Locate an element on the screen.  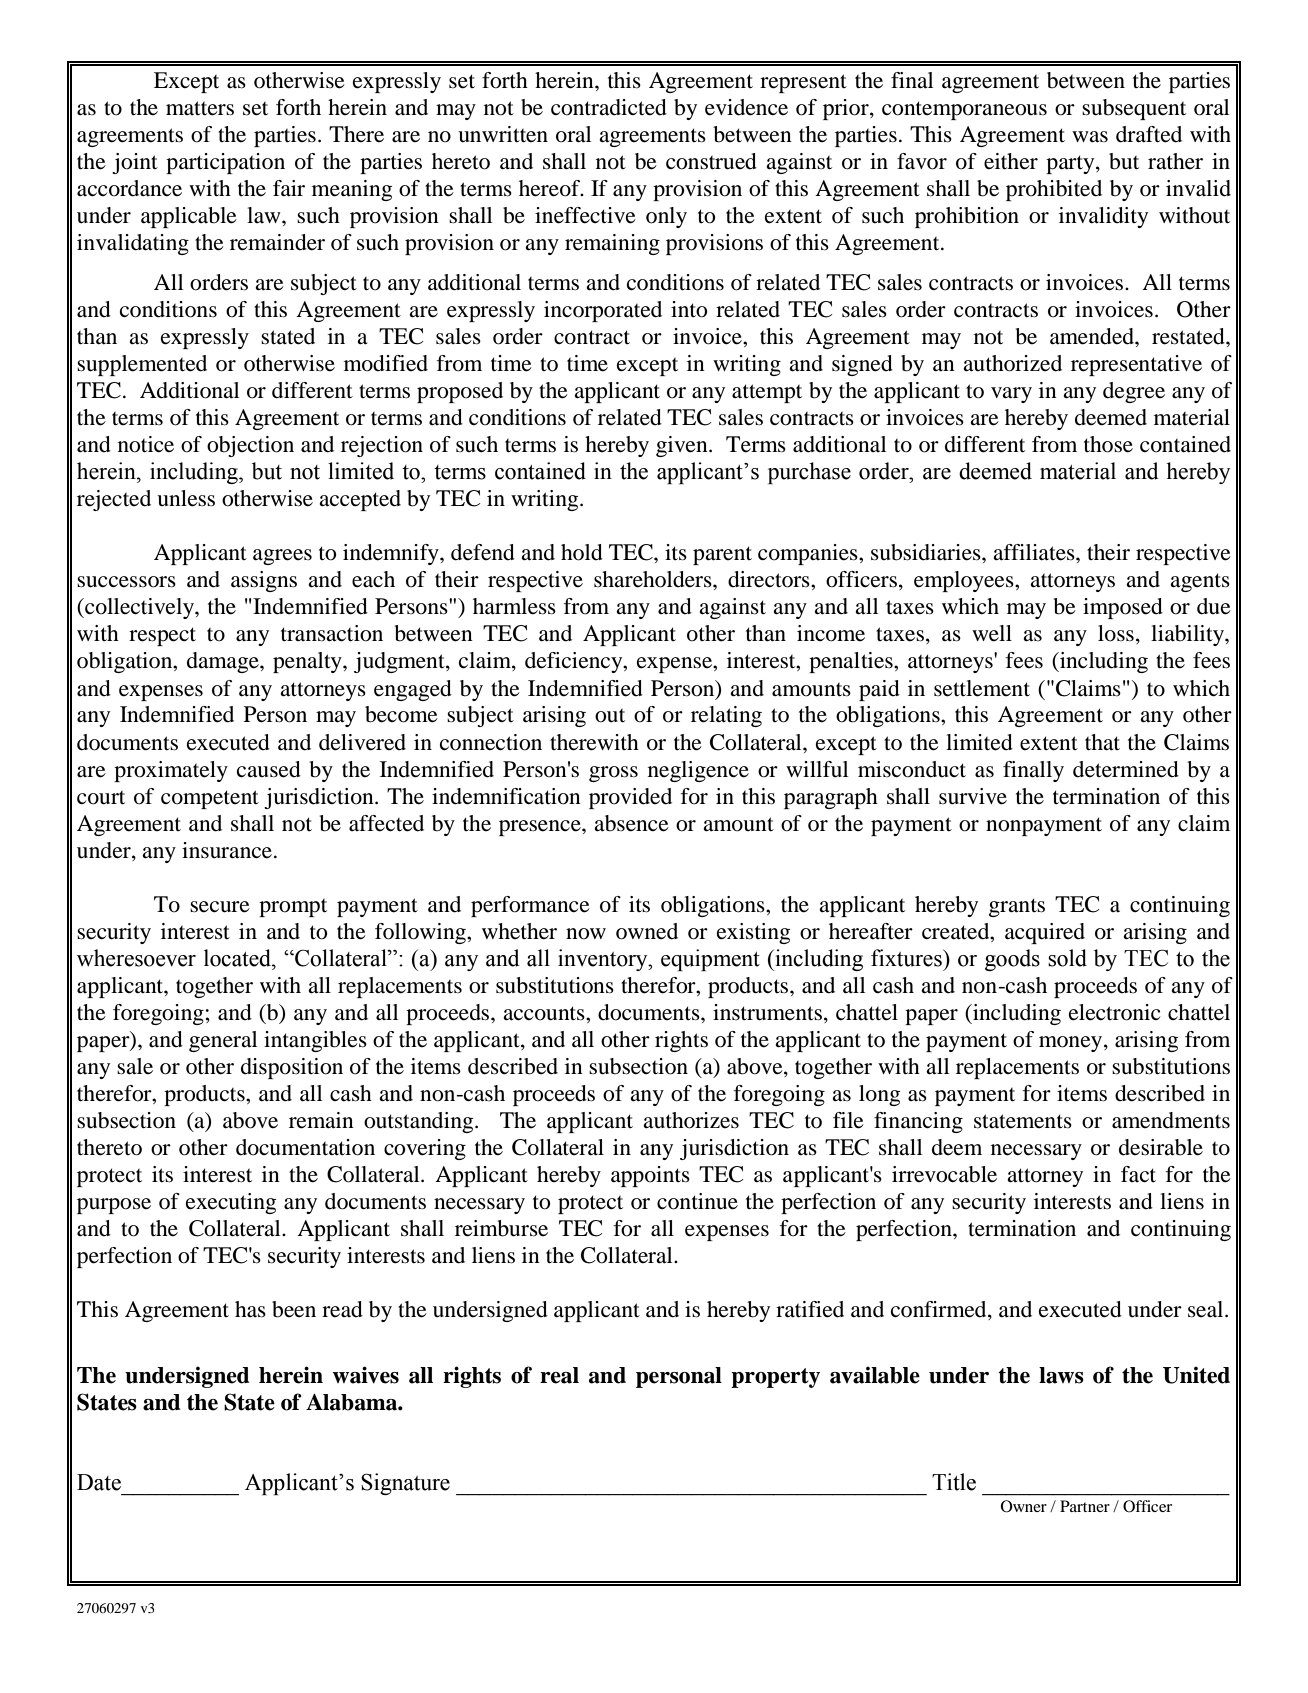
general is located at coordinates (223, 1041).
